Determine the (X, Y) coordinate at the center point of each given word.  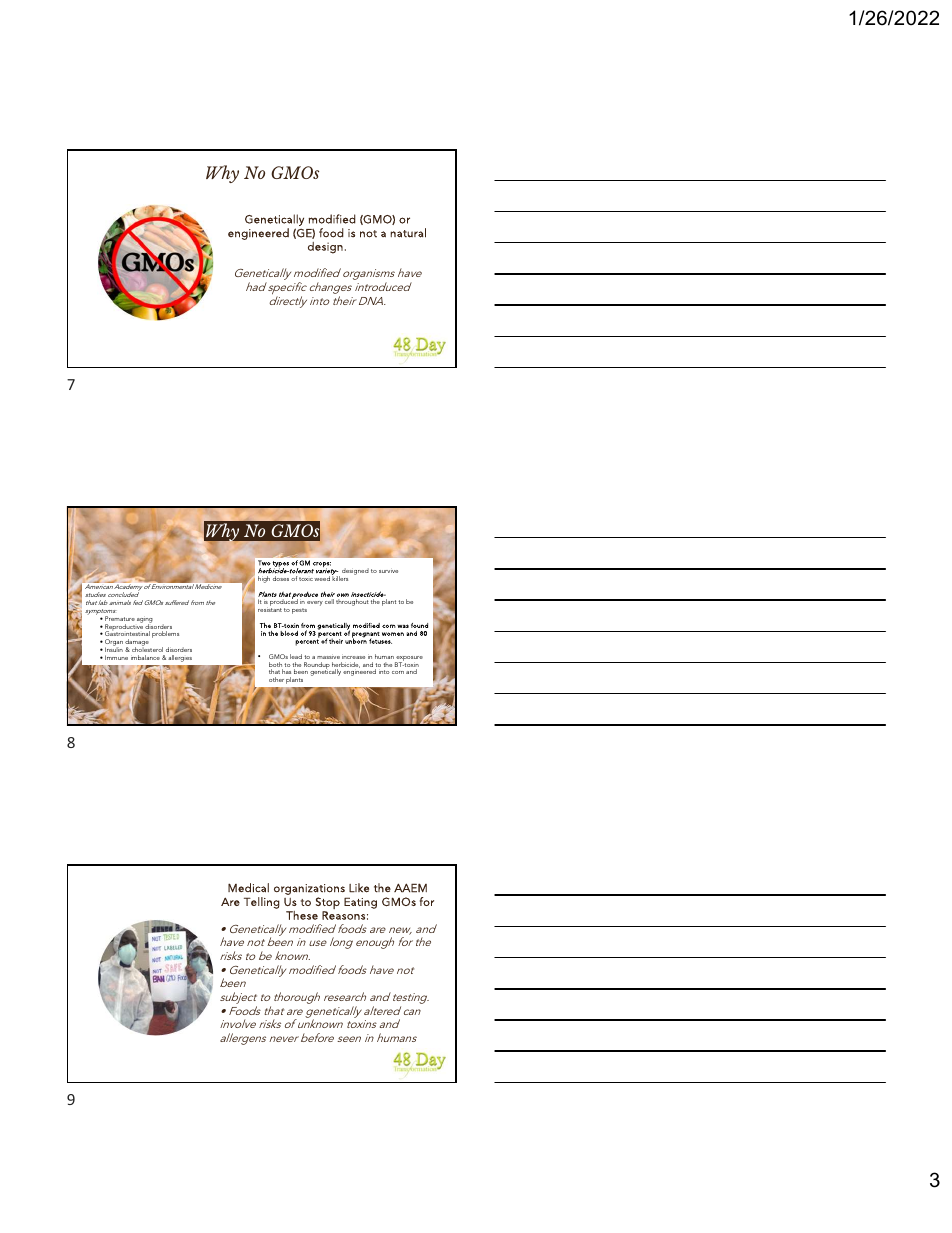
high (264, 579)
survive (388, 571)
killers (340, 577)
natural (408, 233)
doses (282, 578)
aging (145, 621)
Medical (248, 888)
